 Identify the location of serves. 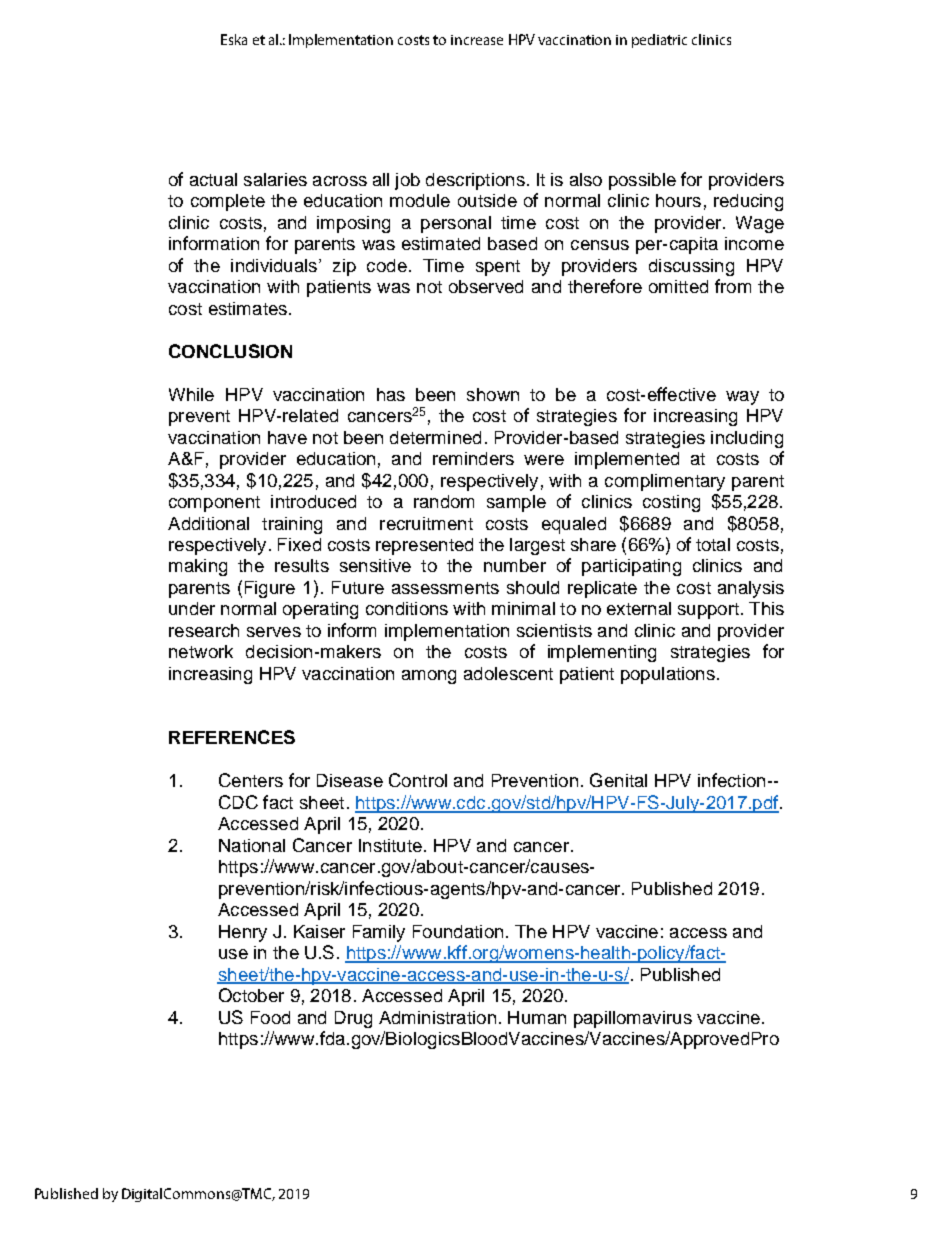
(274, 632).
